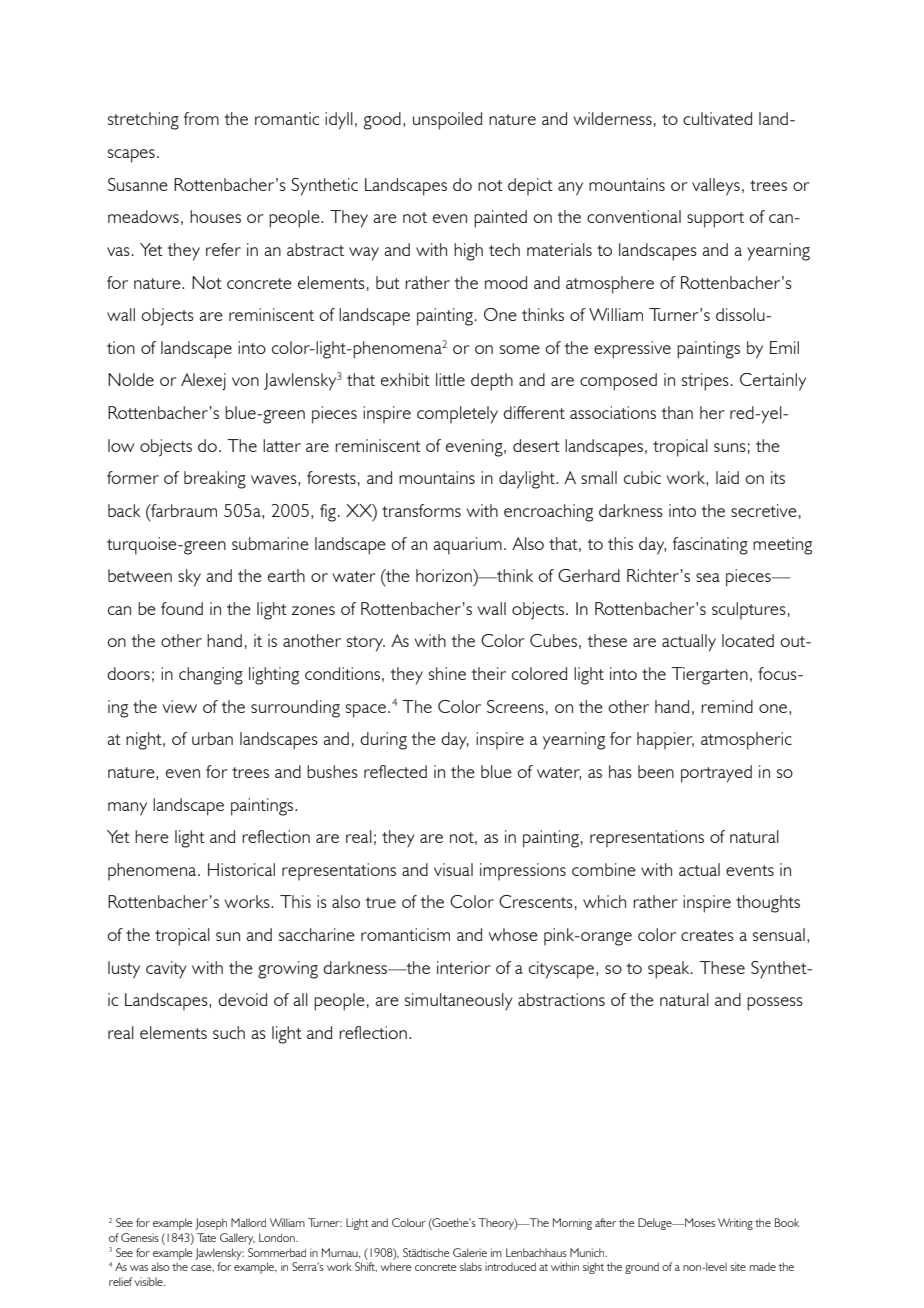 Image resolution: width=924 pixels, height=1308 pixels. Describe the element at coordinates (447, 121) in the page. I see `unspoiled` at that location.
